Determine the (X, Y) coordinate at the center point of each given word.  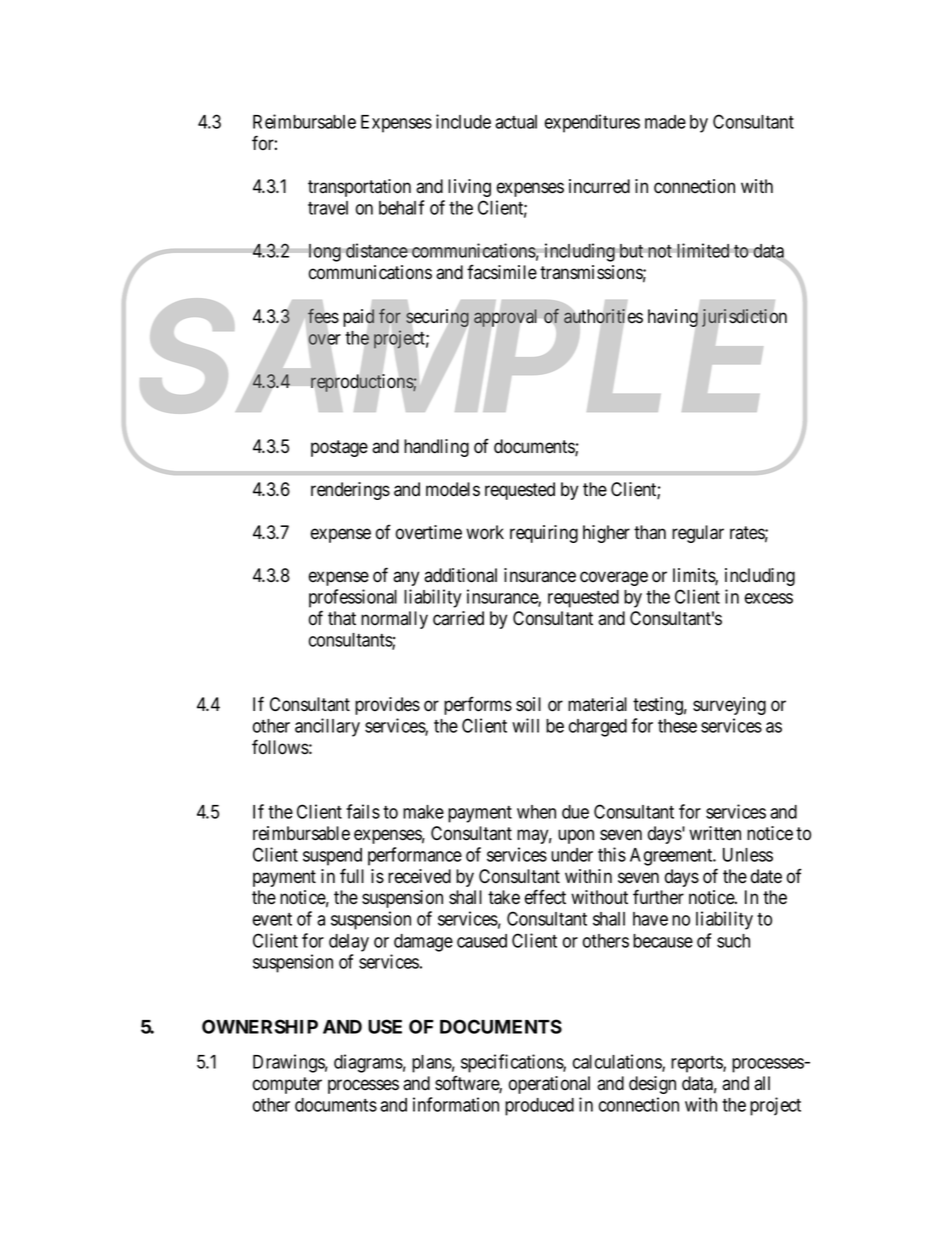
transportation (359, 188)
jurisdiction (744, 318)
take (504, 897)
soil (528, 704)
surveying (729, 706)
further (658, 897)
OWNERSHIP (260, 1026)
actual (516, 122)
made (665, 122)
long (324, 253)
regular (698, 534)
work (485, 532)
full (352, 875)
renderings (350, 491)
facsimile (502, 272)
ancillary (327, 727)
